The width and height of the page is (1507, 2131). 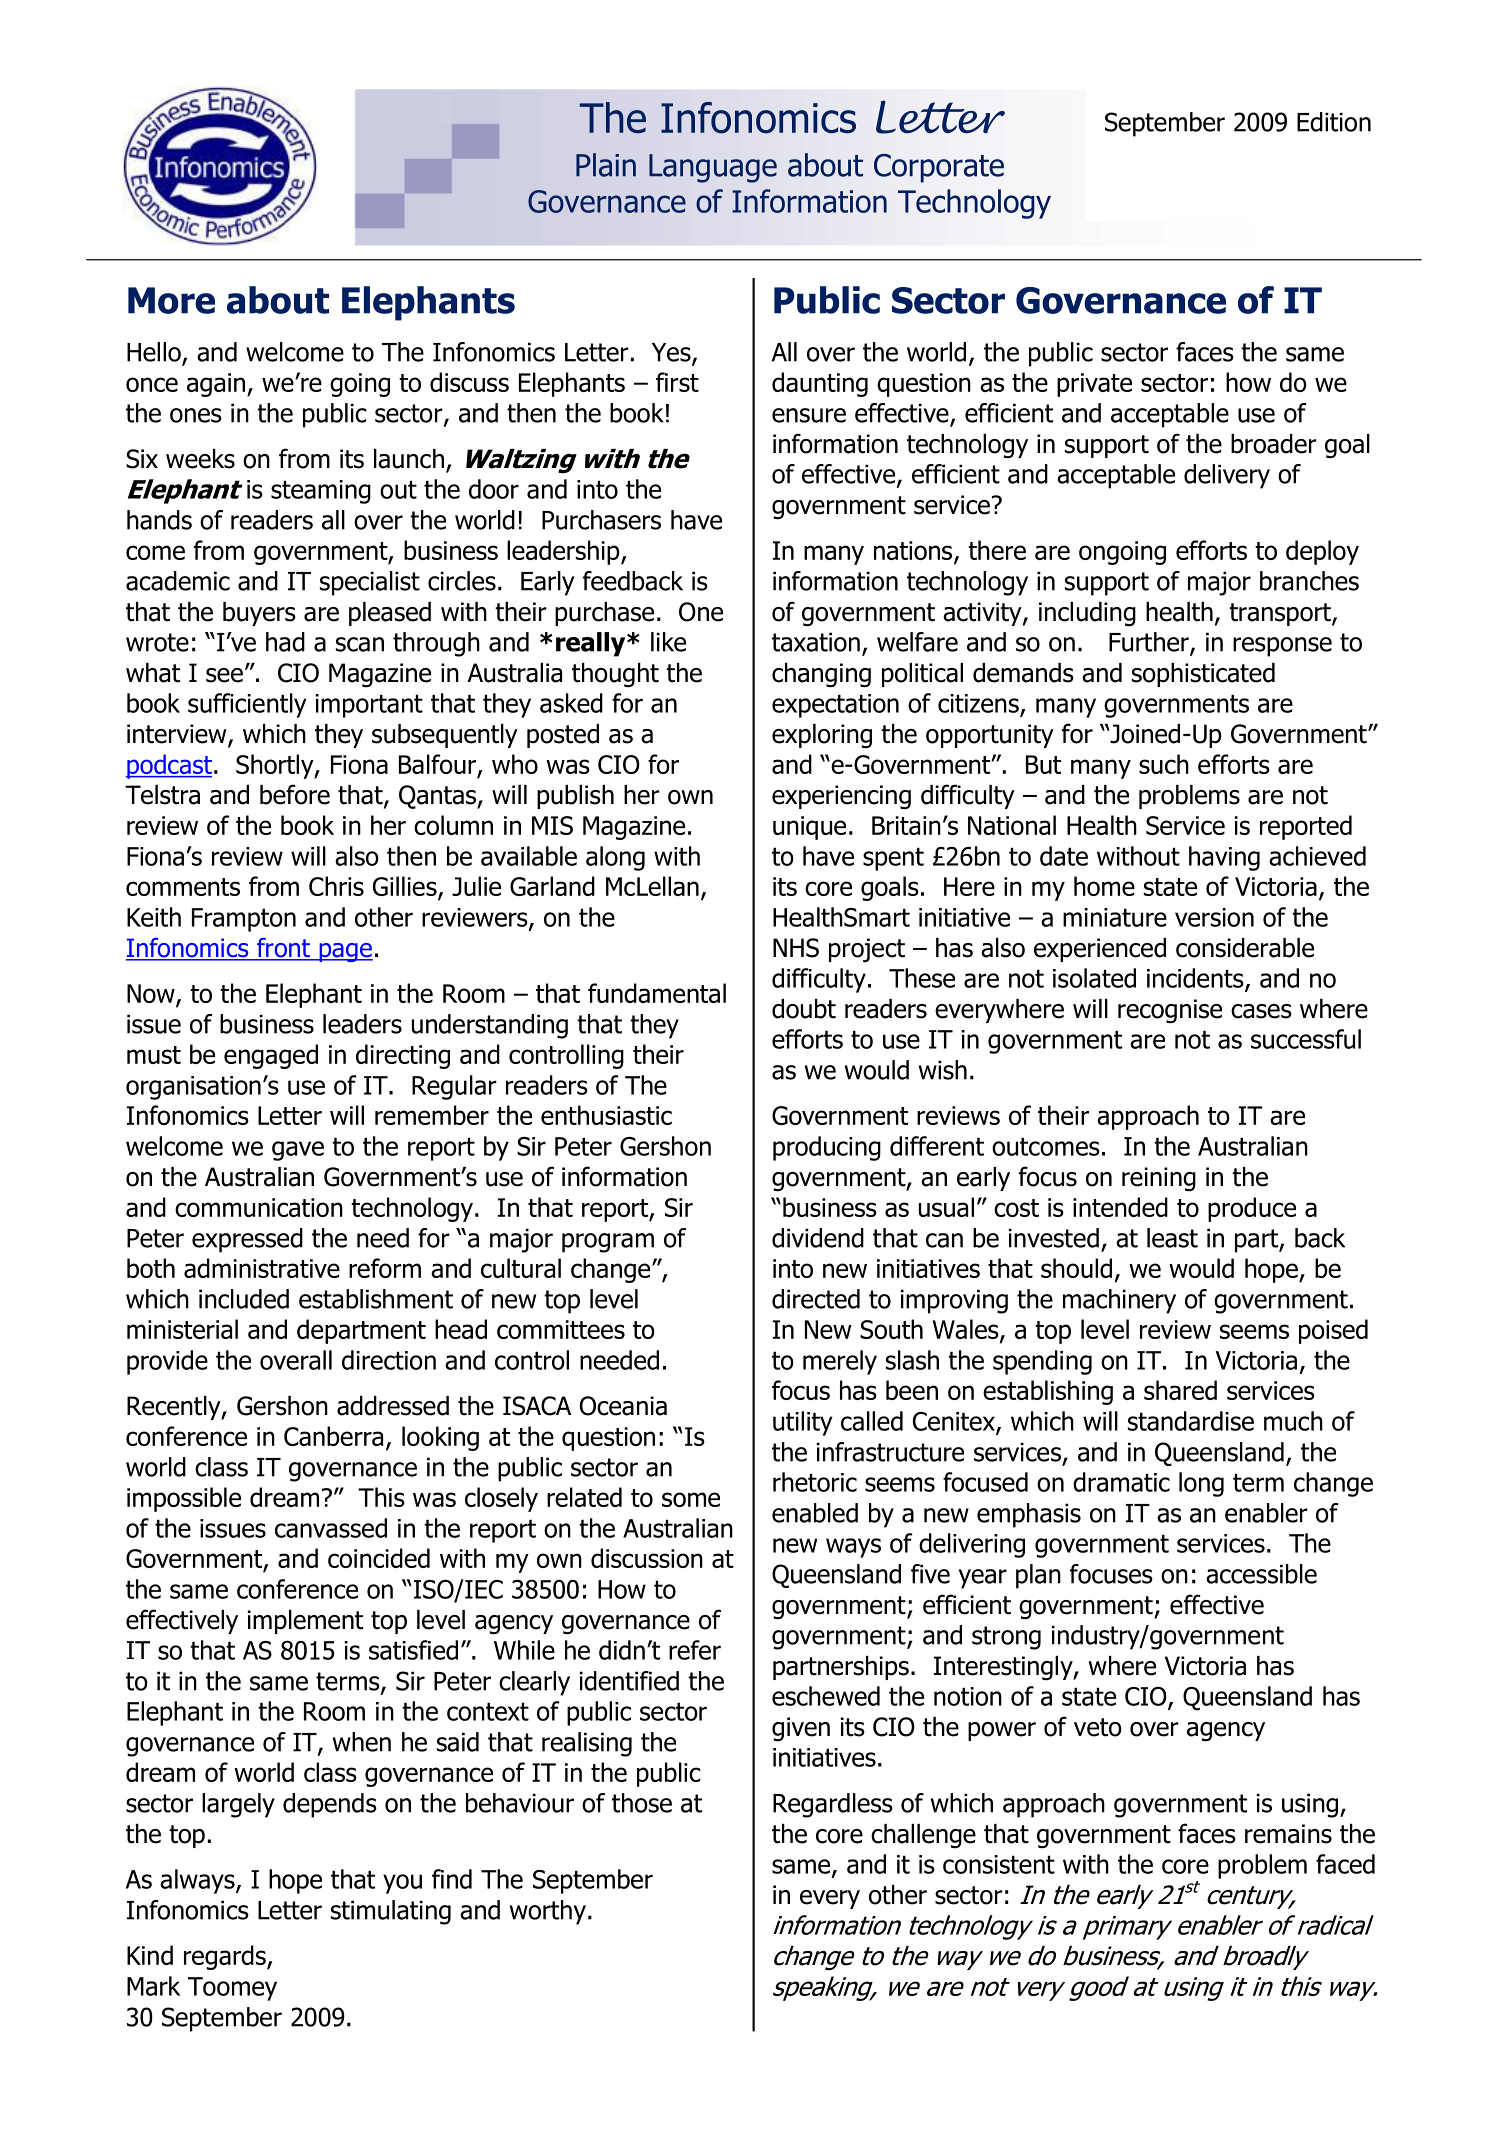 I want to click on Language, so click(x=713, y=168).
